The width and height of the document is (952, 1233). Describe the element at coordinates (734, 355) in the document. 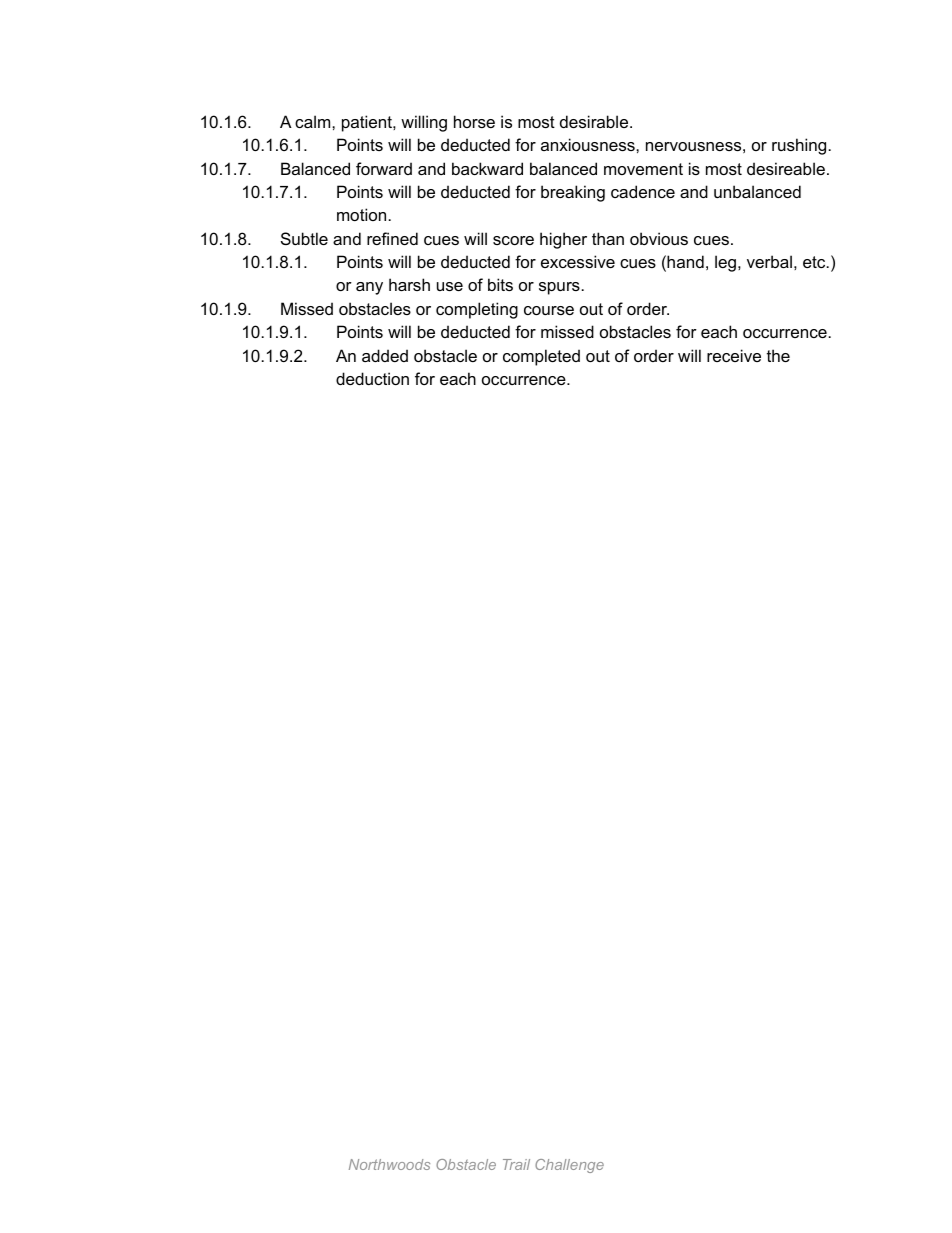

I see `receive` at that location.
